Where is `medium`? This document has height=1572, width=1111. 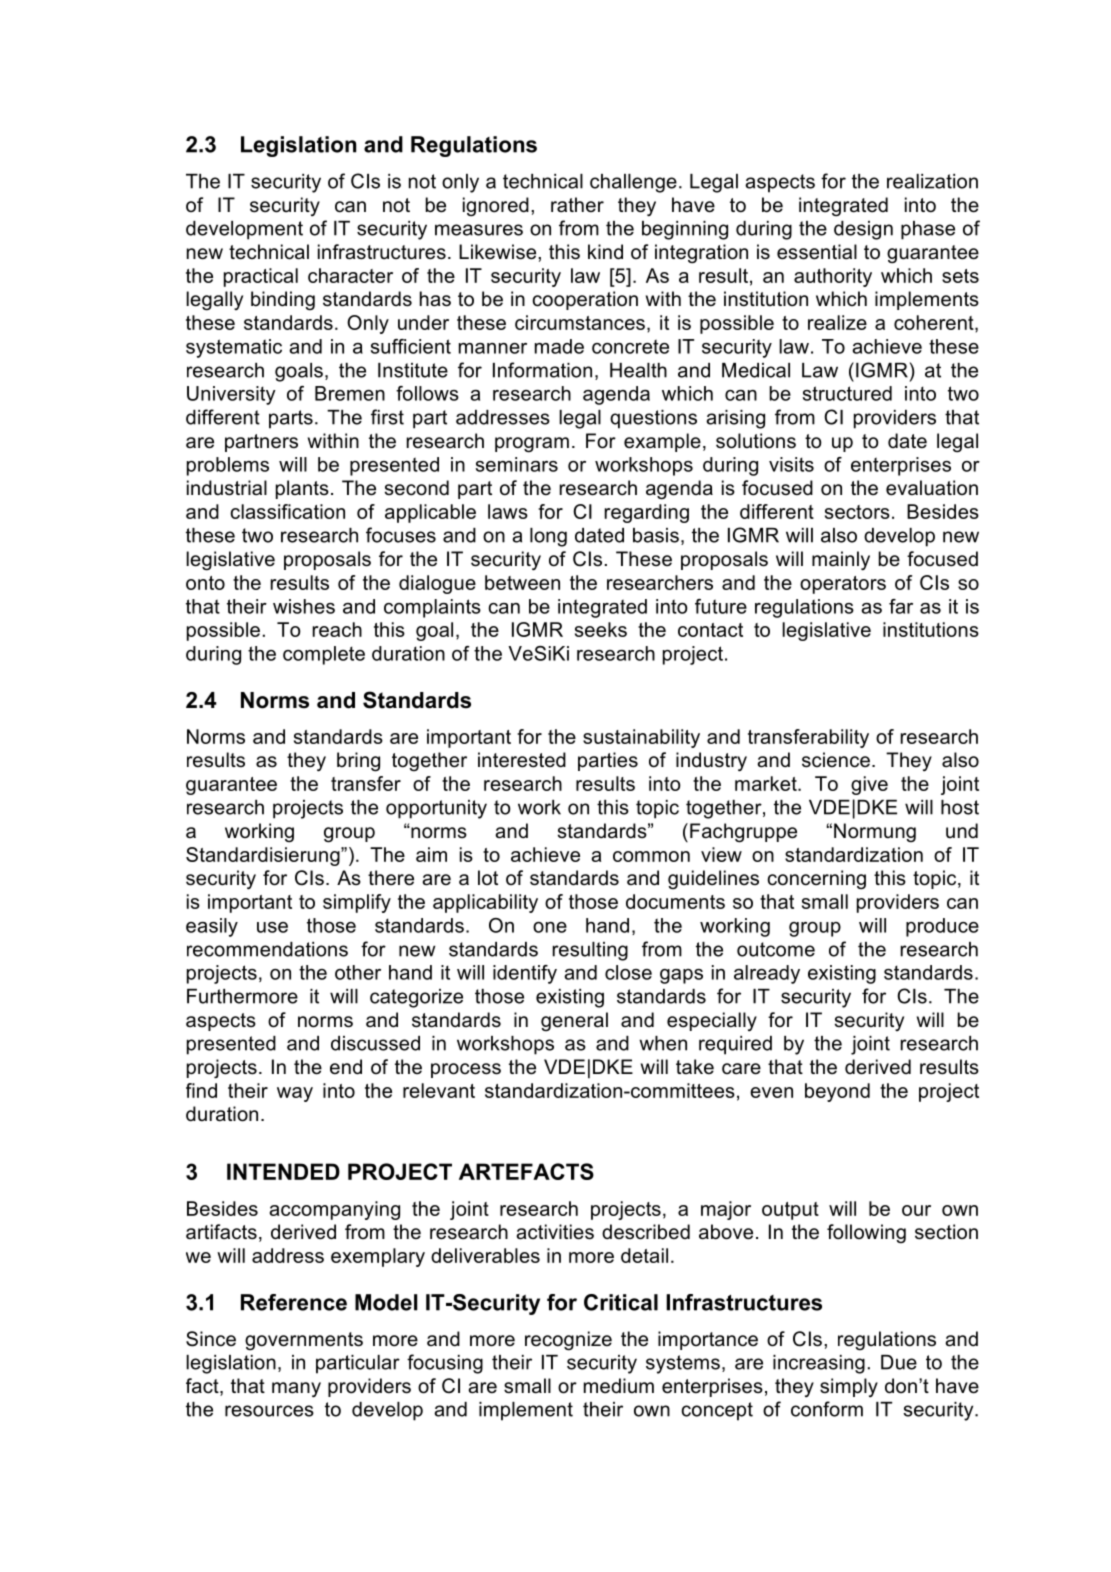
medium is located at coordinates (619, 1386).
